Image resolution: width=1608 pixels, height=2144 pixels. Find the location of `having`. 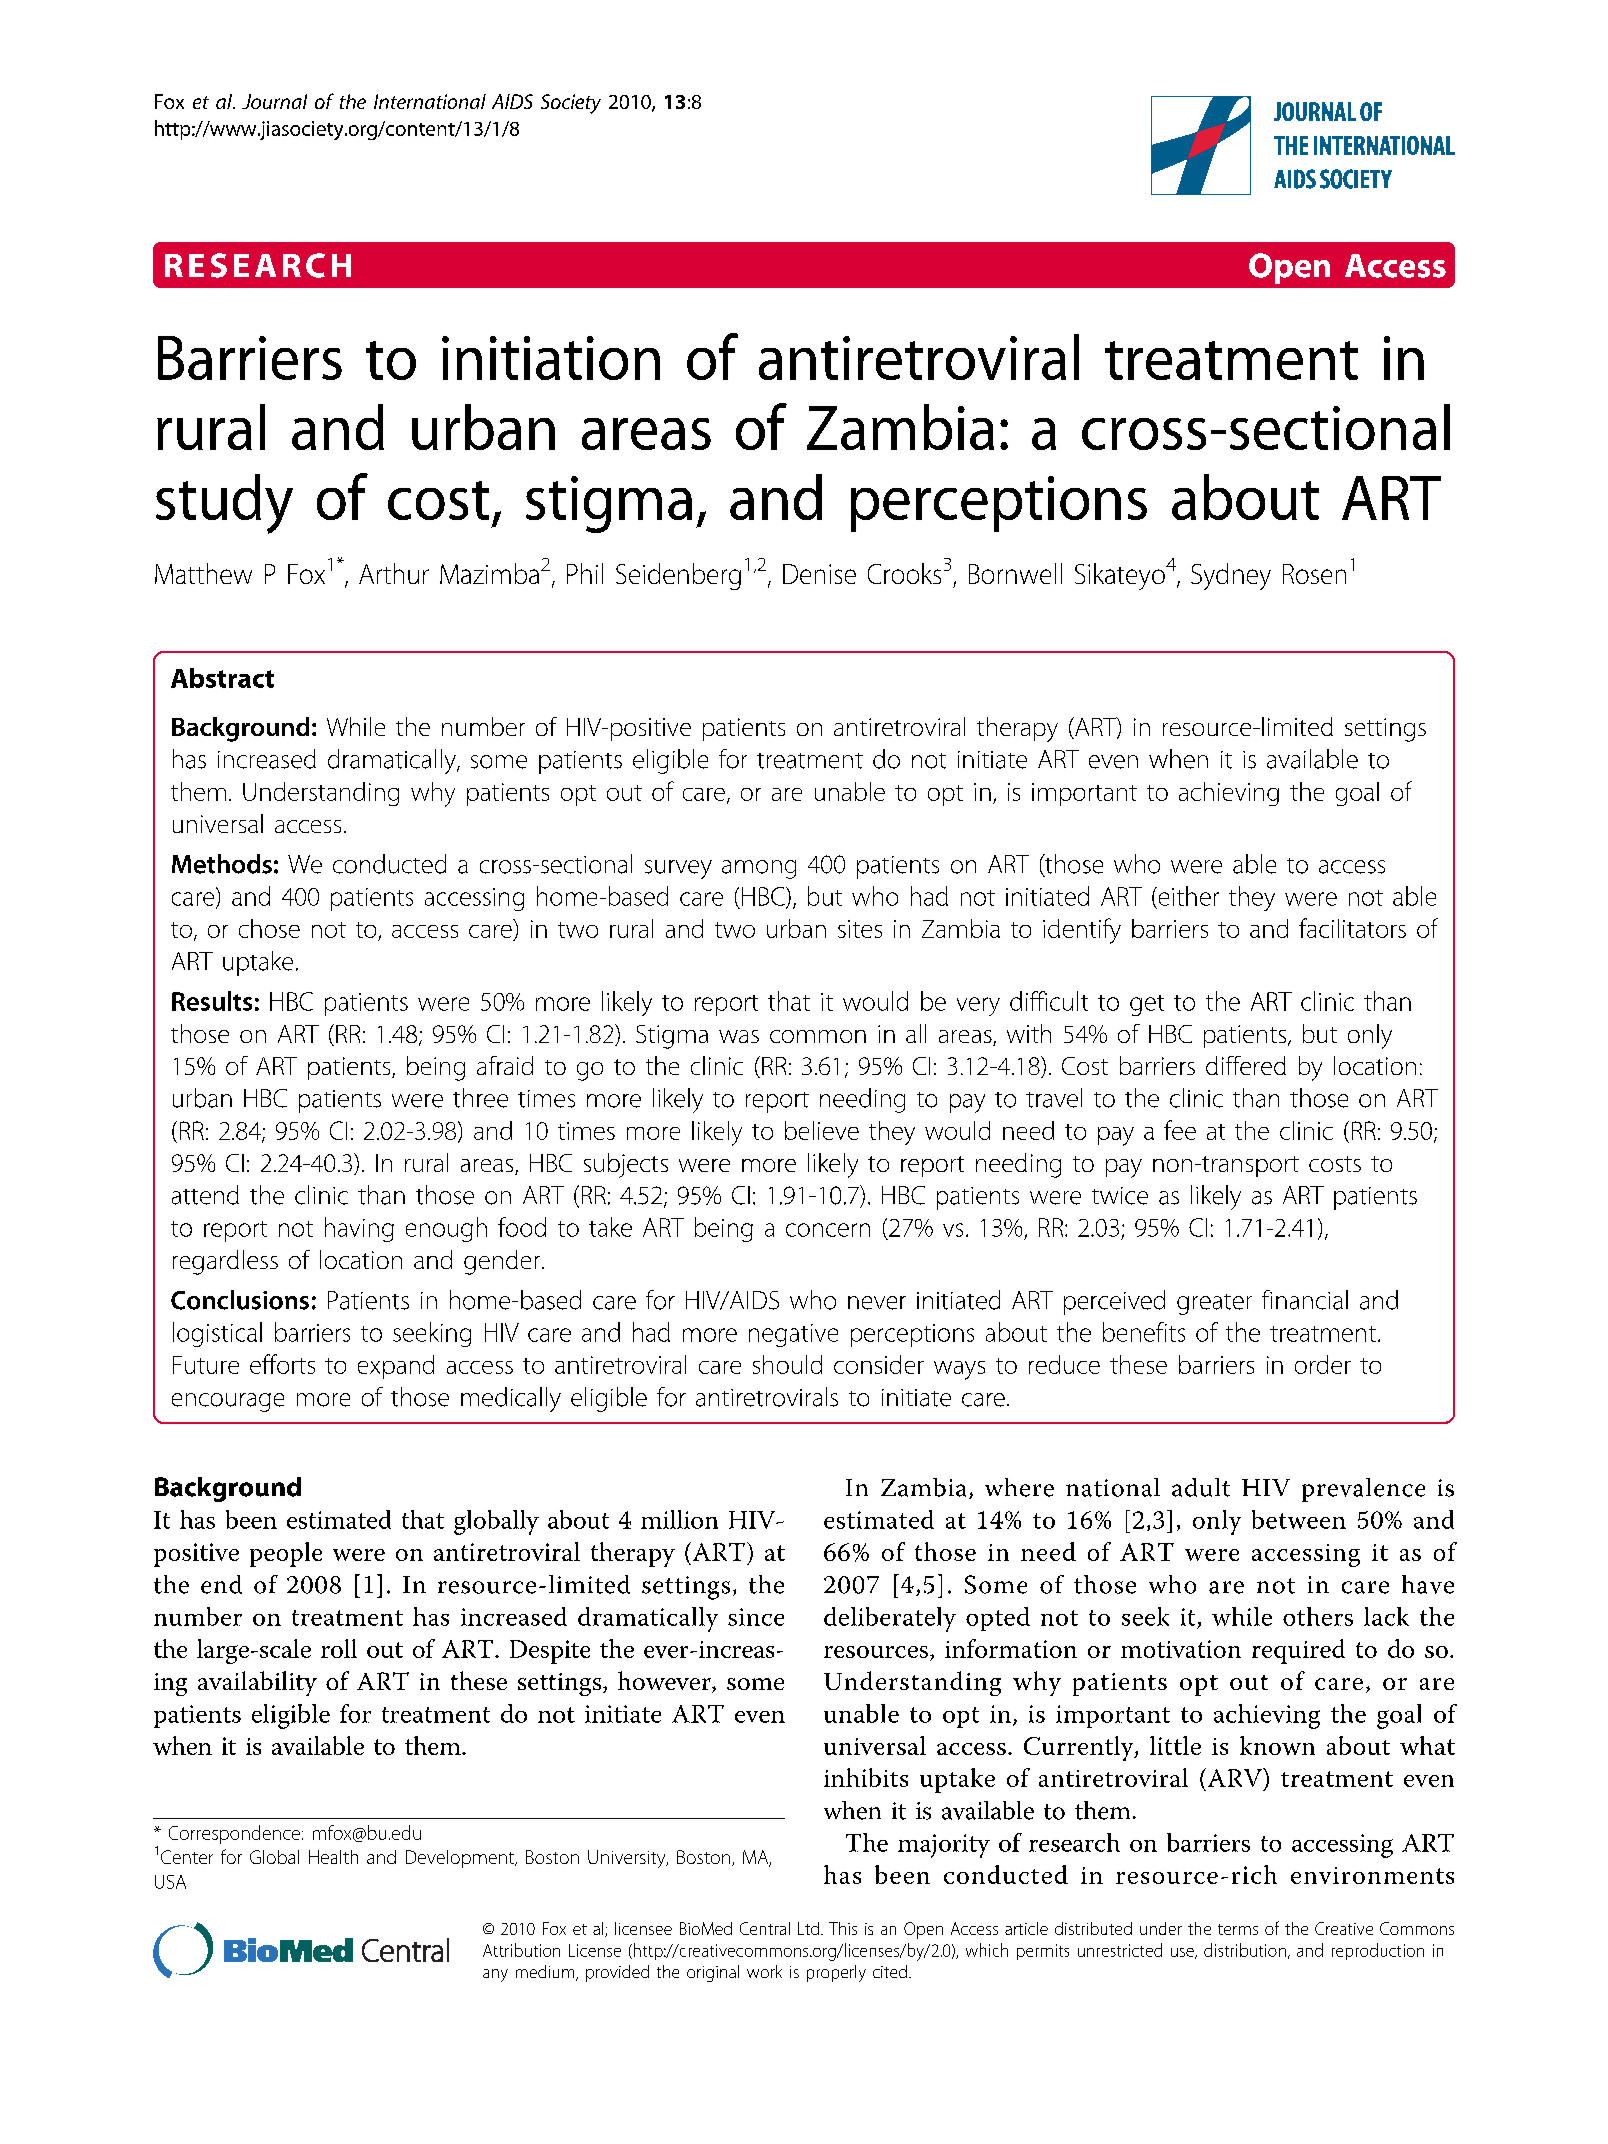

having is located at coordinates (359, 1229).
